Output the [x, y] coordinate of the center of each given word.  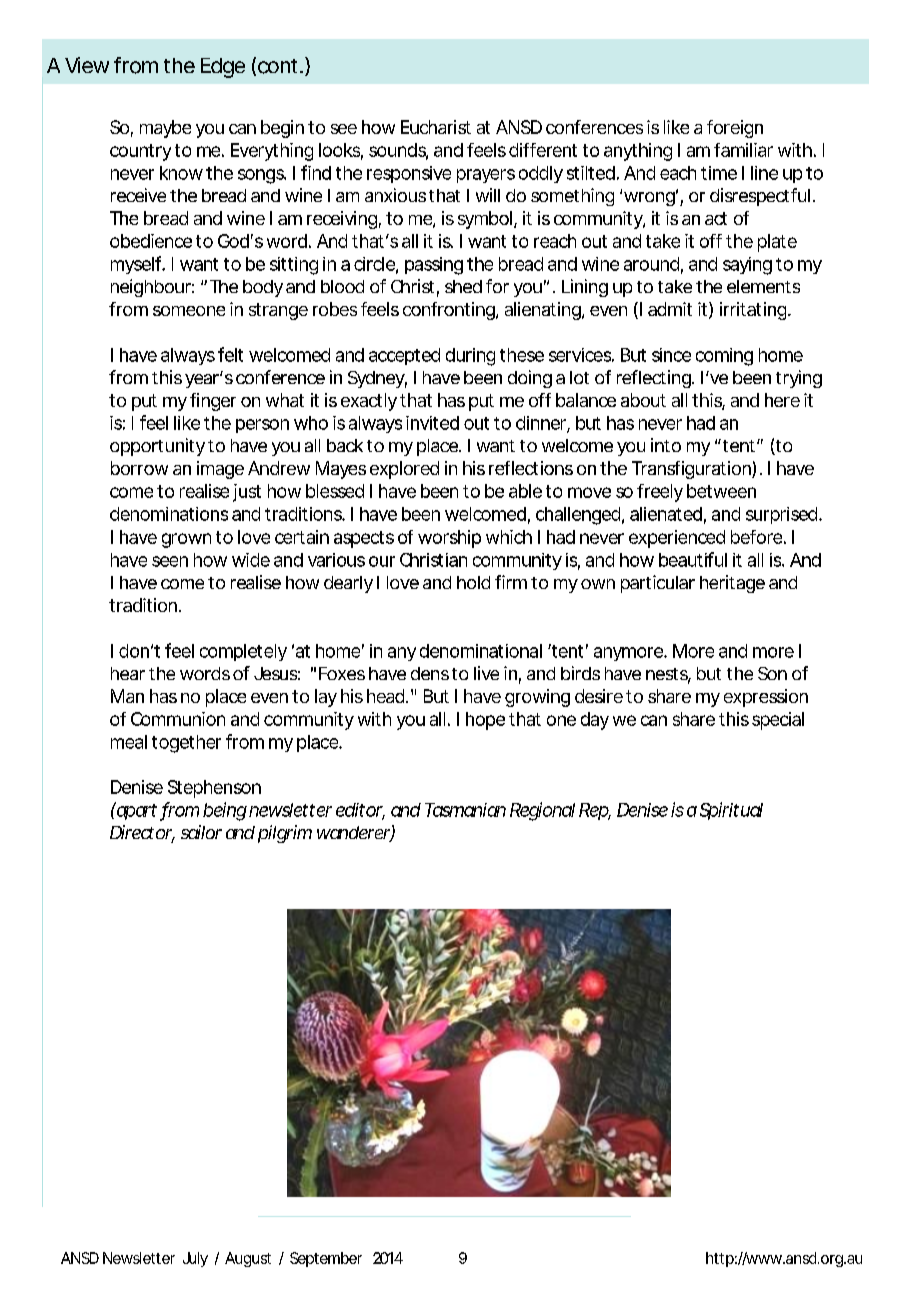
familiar [743, 150]
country [140, 152]
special [778, 721]
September [326, 1259]
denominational [481, 651]
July [195, 1259]
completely [243, 652]
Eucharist [436, 127]
